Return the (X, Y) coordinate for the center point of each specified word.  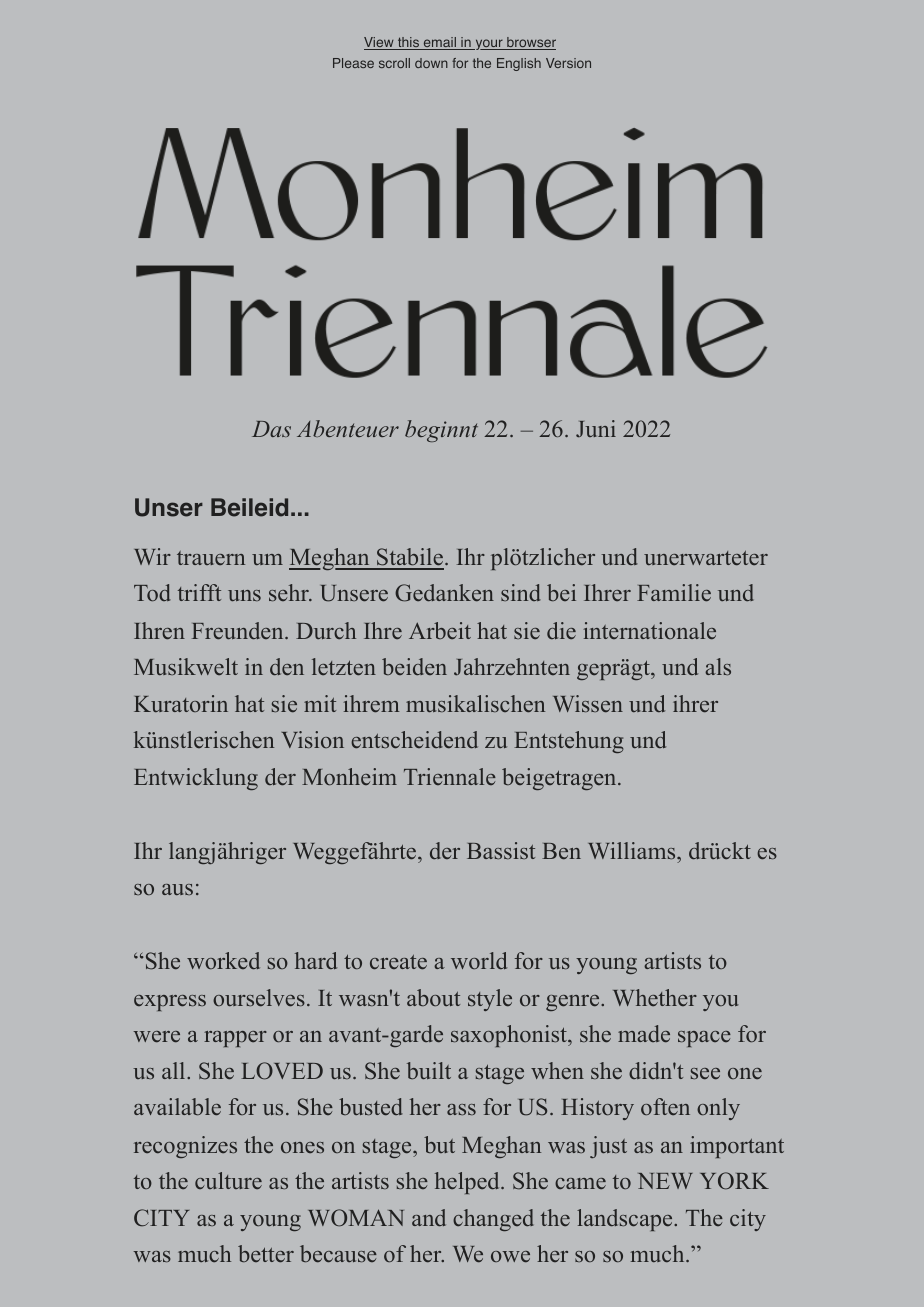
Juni (596, 429)
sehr (290, 592)
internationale (649, 631)
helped (468, 1183)
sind (521, 592)
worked (223, 961)
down (431, 63)
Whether (655, 997)
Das (271, 429)
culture (228, 1180)
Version (568, 63)
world (479, 960)
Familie (674, 593)
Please (353, 63)
